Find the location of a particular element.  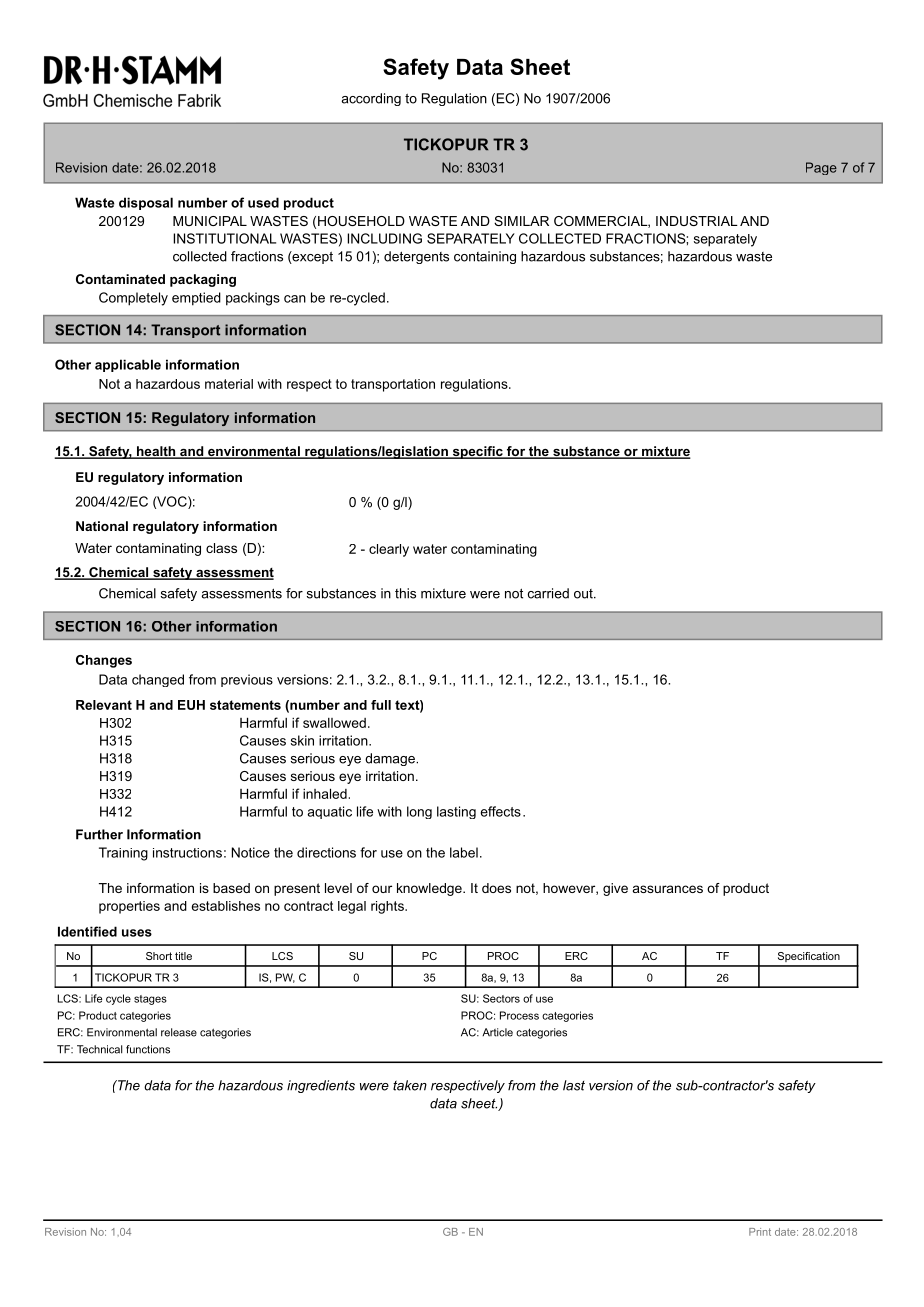

according is located at coordinates (371, 99).
